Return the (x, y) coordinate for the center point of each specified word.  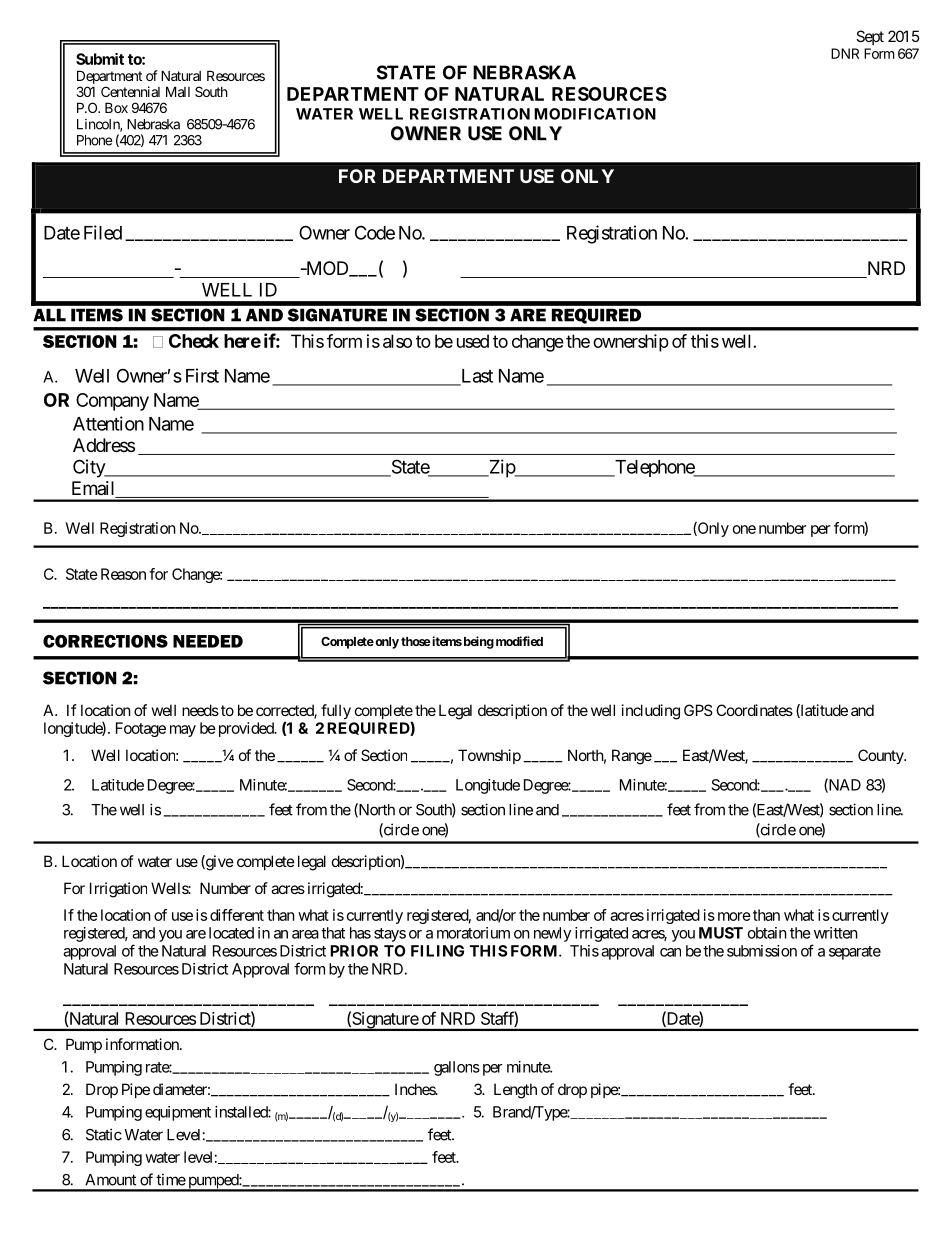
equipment (178, 1113)
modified (519, 641)
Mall (178, 91)
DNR (845, 53)
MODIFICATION (595, 114)
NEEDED (208, 641)
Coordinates (754, 710)
